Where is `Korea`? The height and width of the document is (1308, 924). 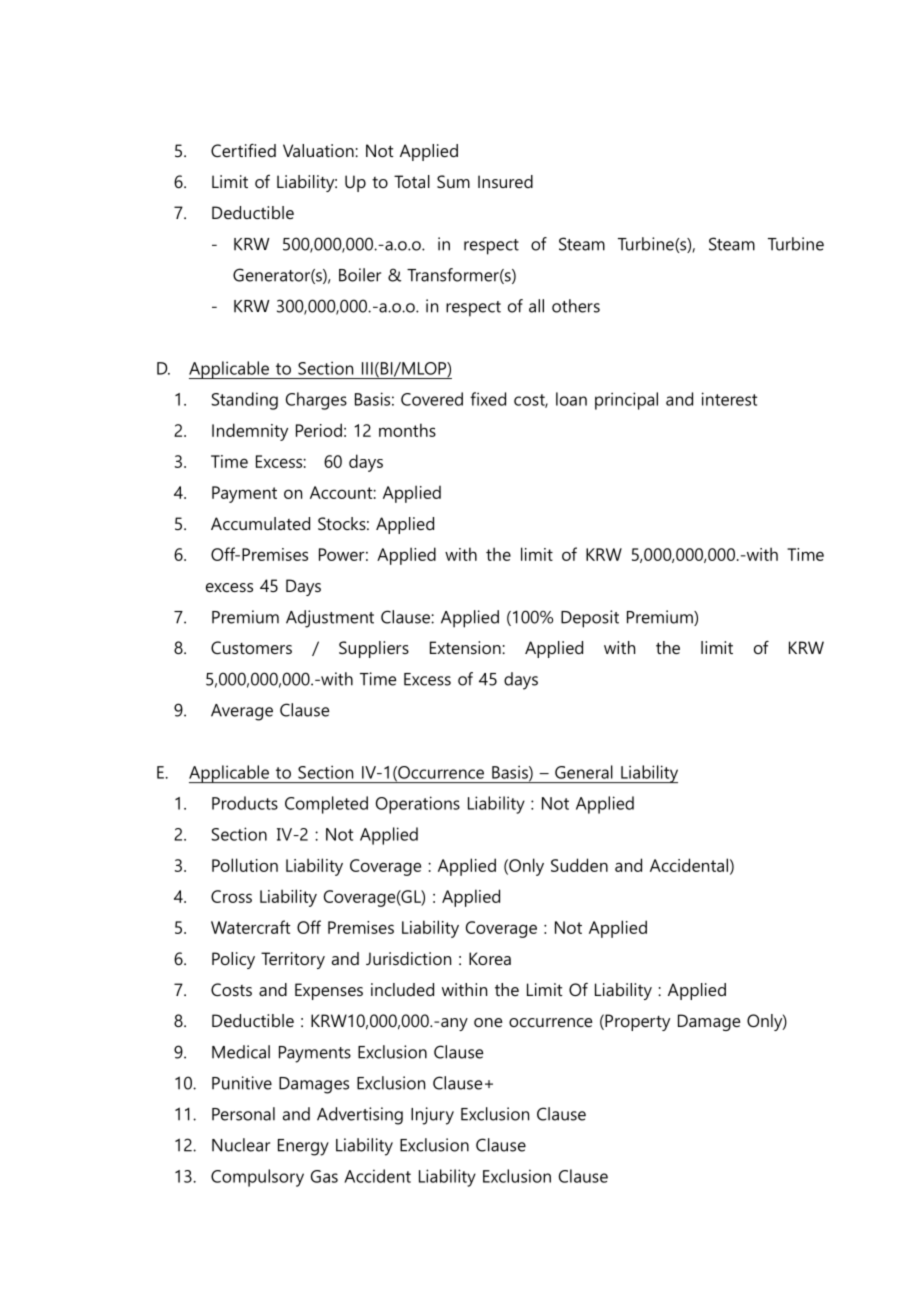 Korea is located at coordinates (490, 958).
